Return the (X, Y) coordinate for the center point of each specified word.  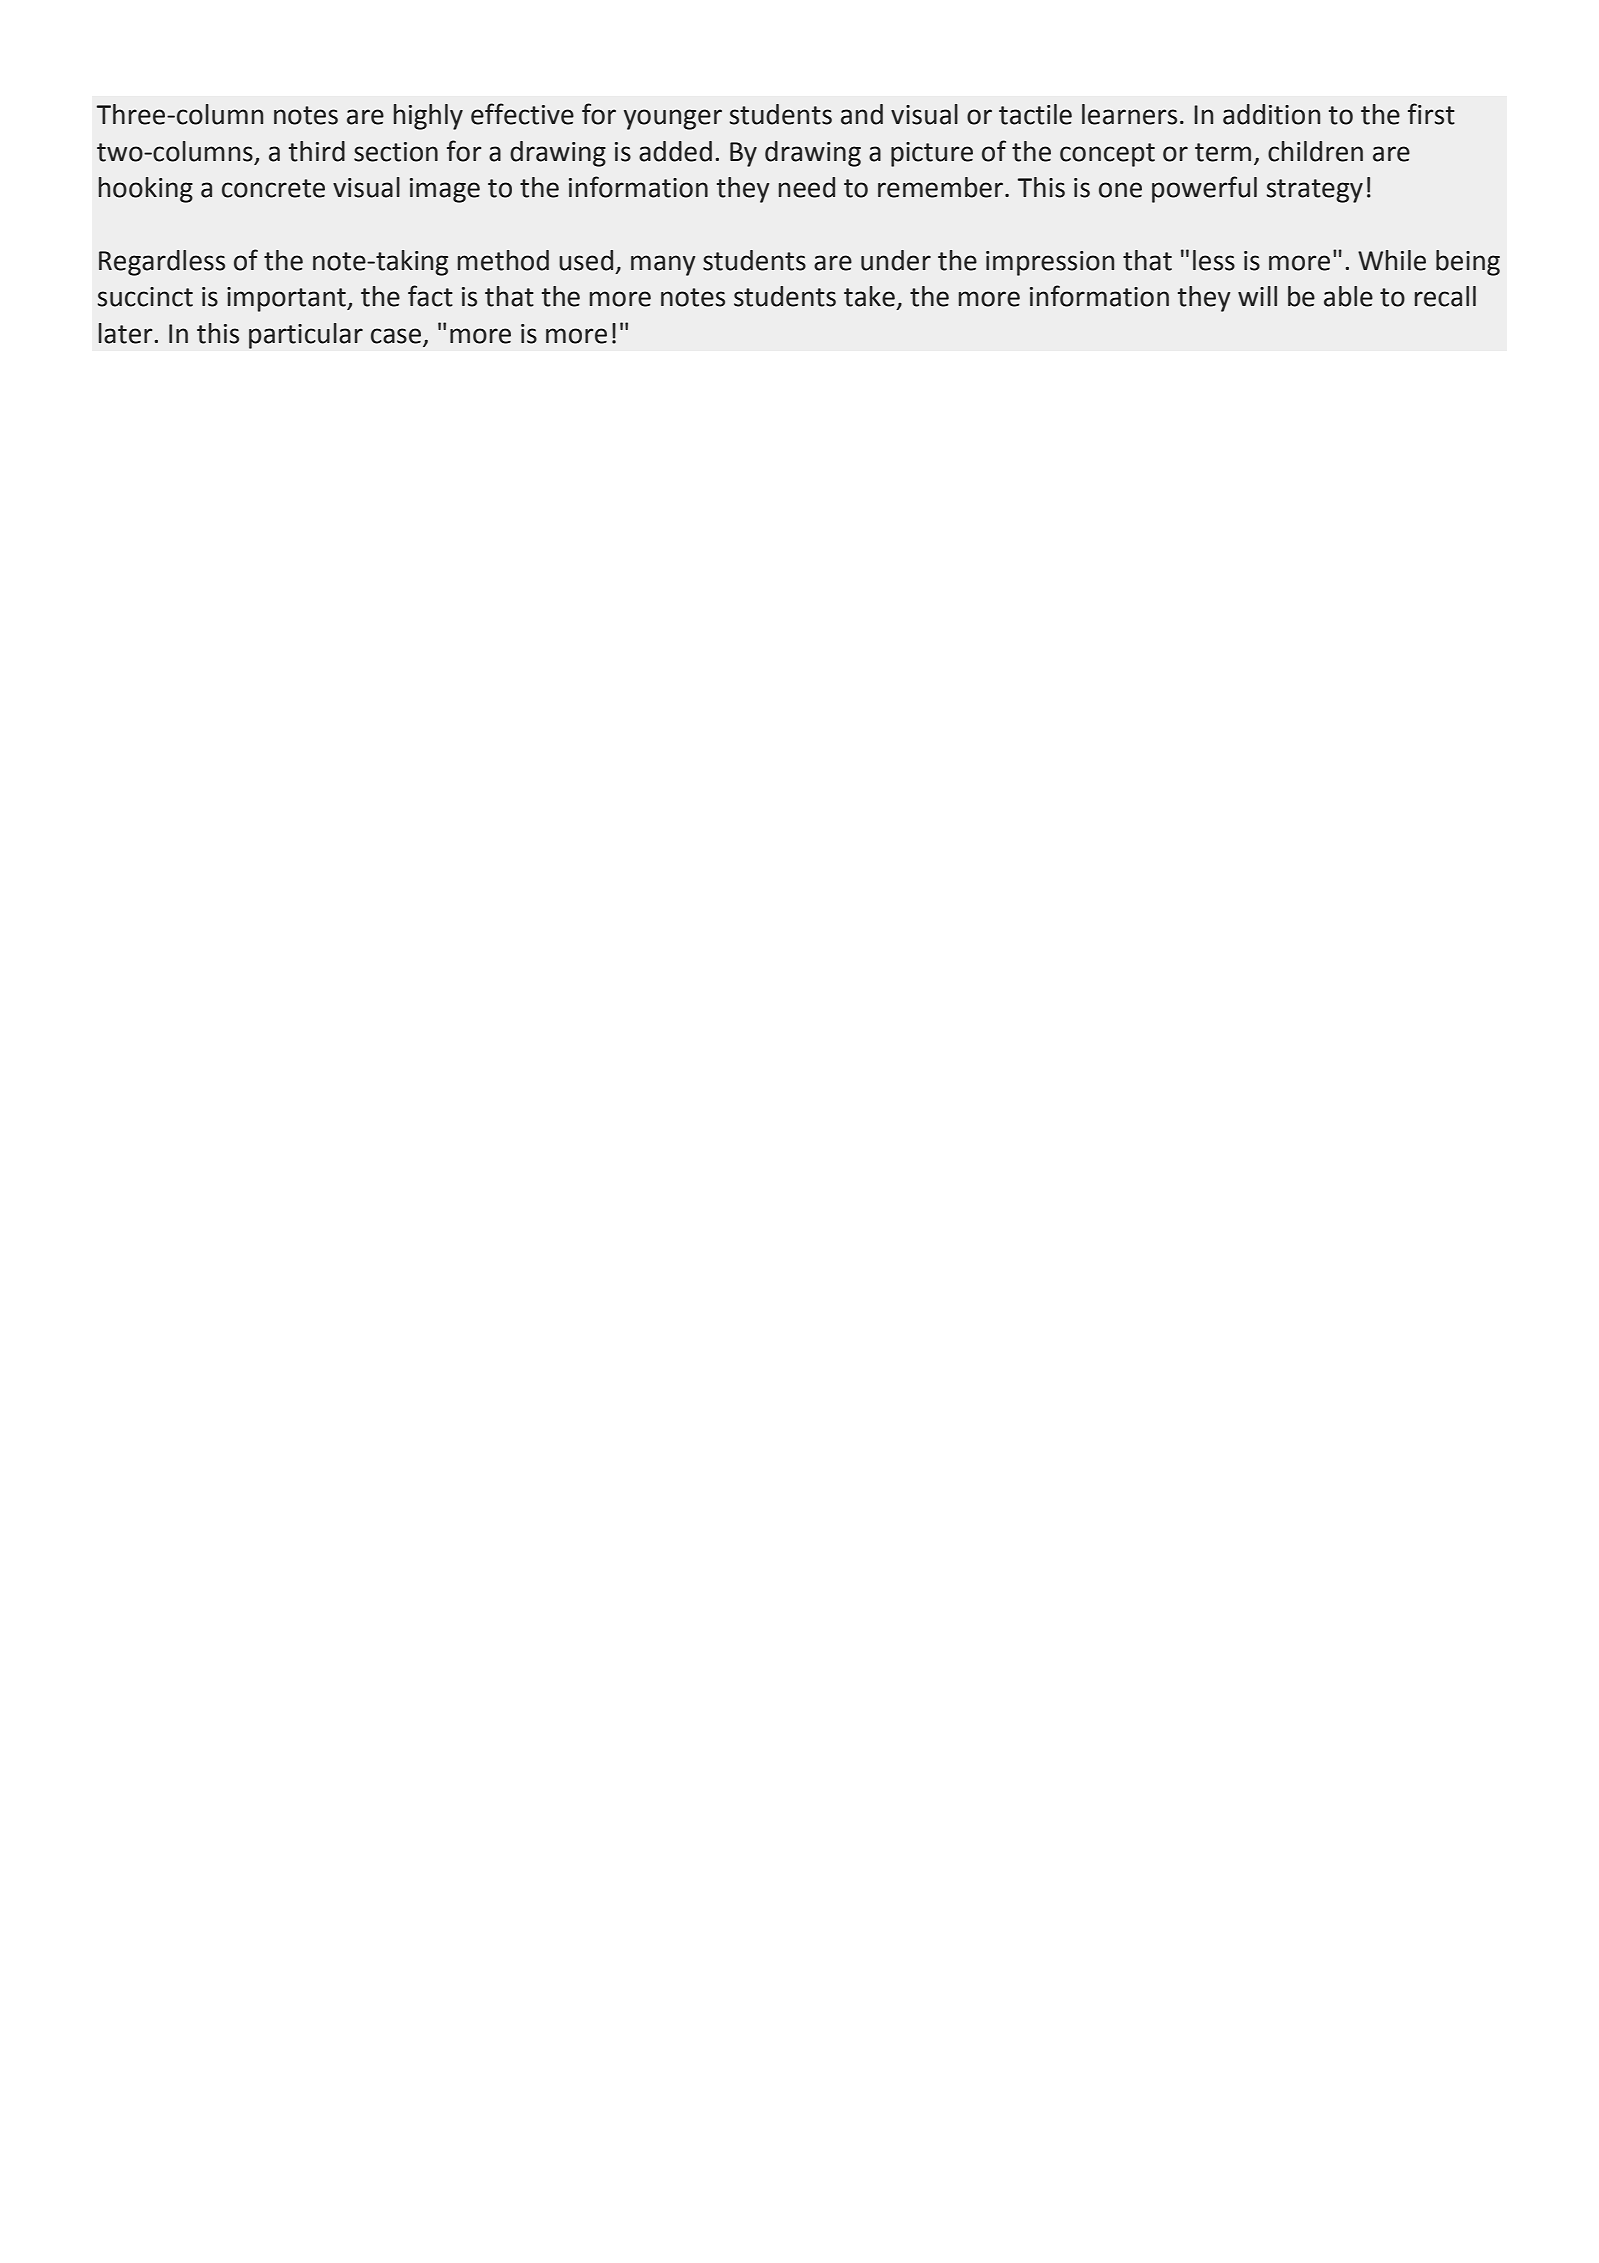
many (663, 265)
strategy (1315, 191)
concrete (273, 188)
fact (430, 296)
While (1392, 260)
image (445, 190)
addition (1271, 114)
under (896, 260)
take (869, 296)
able (1348, 296)
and (862, 114)
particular (306, 336)
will (1257, 296)
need (807, 187)
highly (428, 117)
